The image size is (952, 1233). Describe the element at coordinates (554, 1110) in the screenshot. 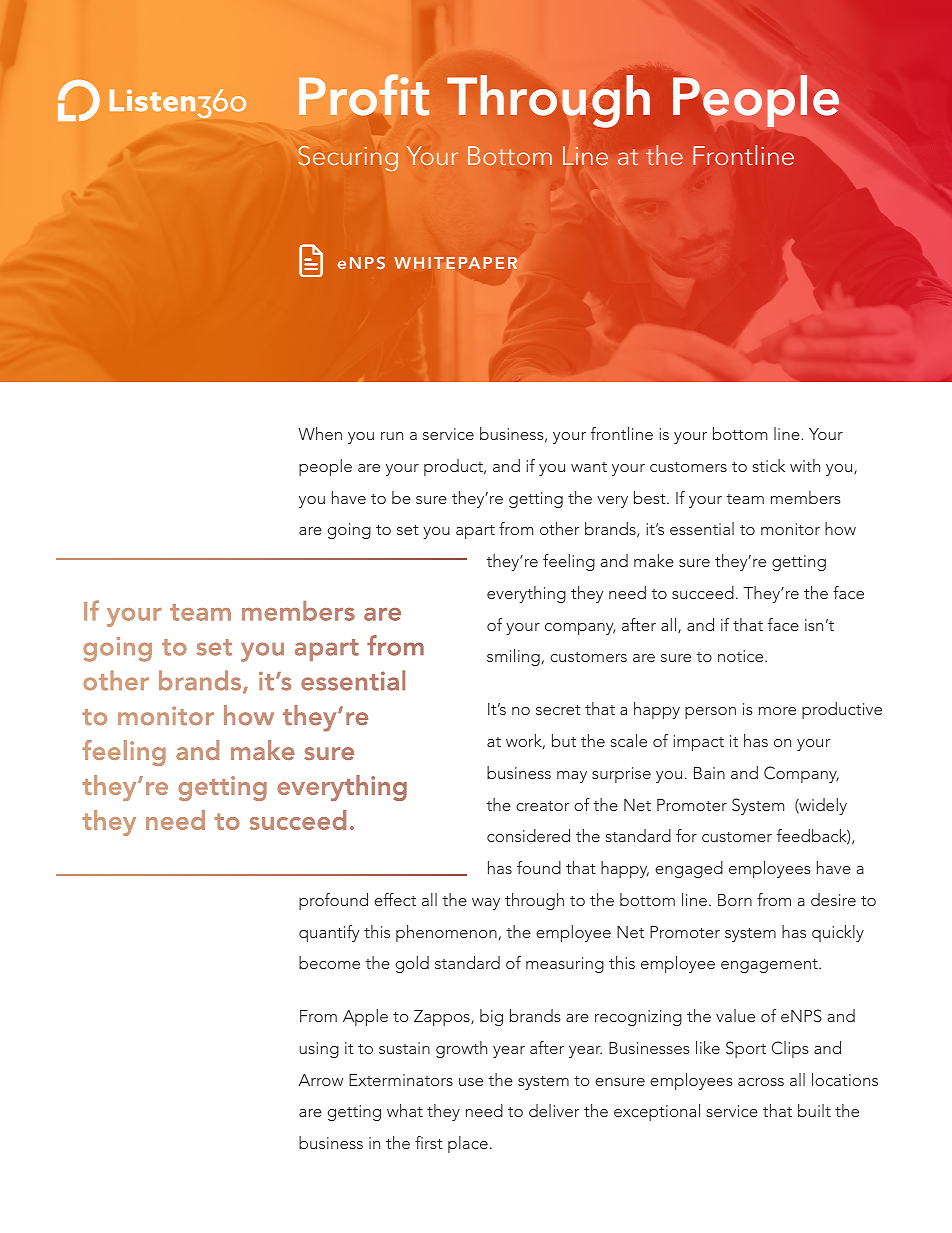

I see `deliver` at that location.
